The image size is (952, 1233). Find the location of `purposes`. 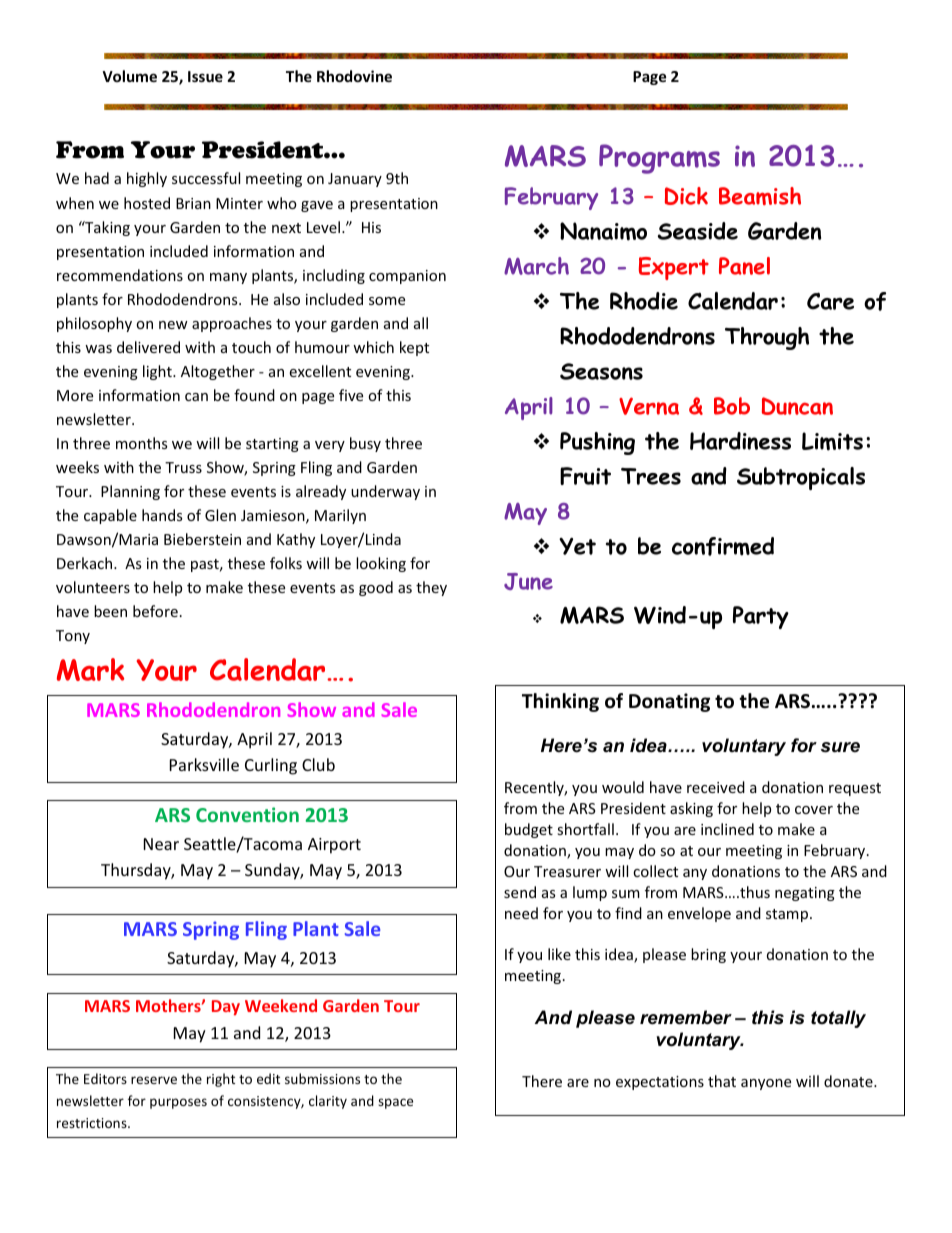

purposes is located at coordinates (178, 1103).
